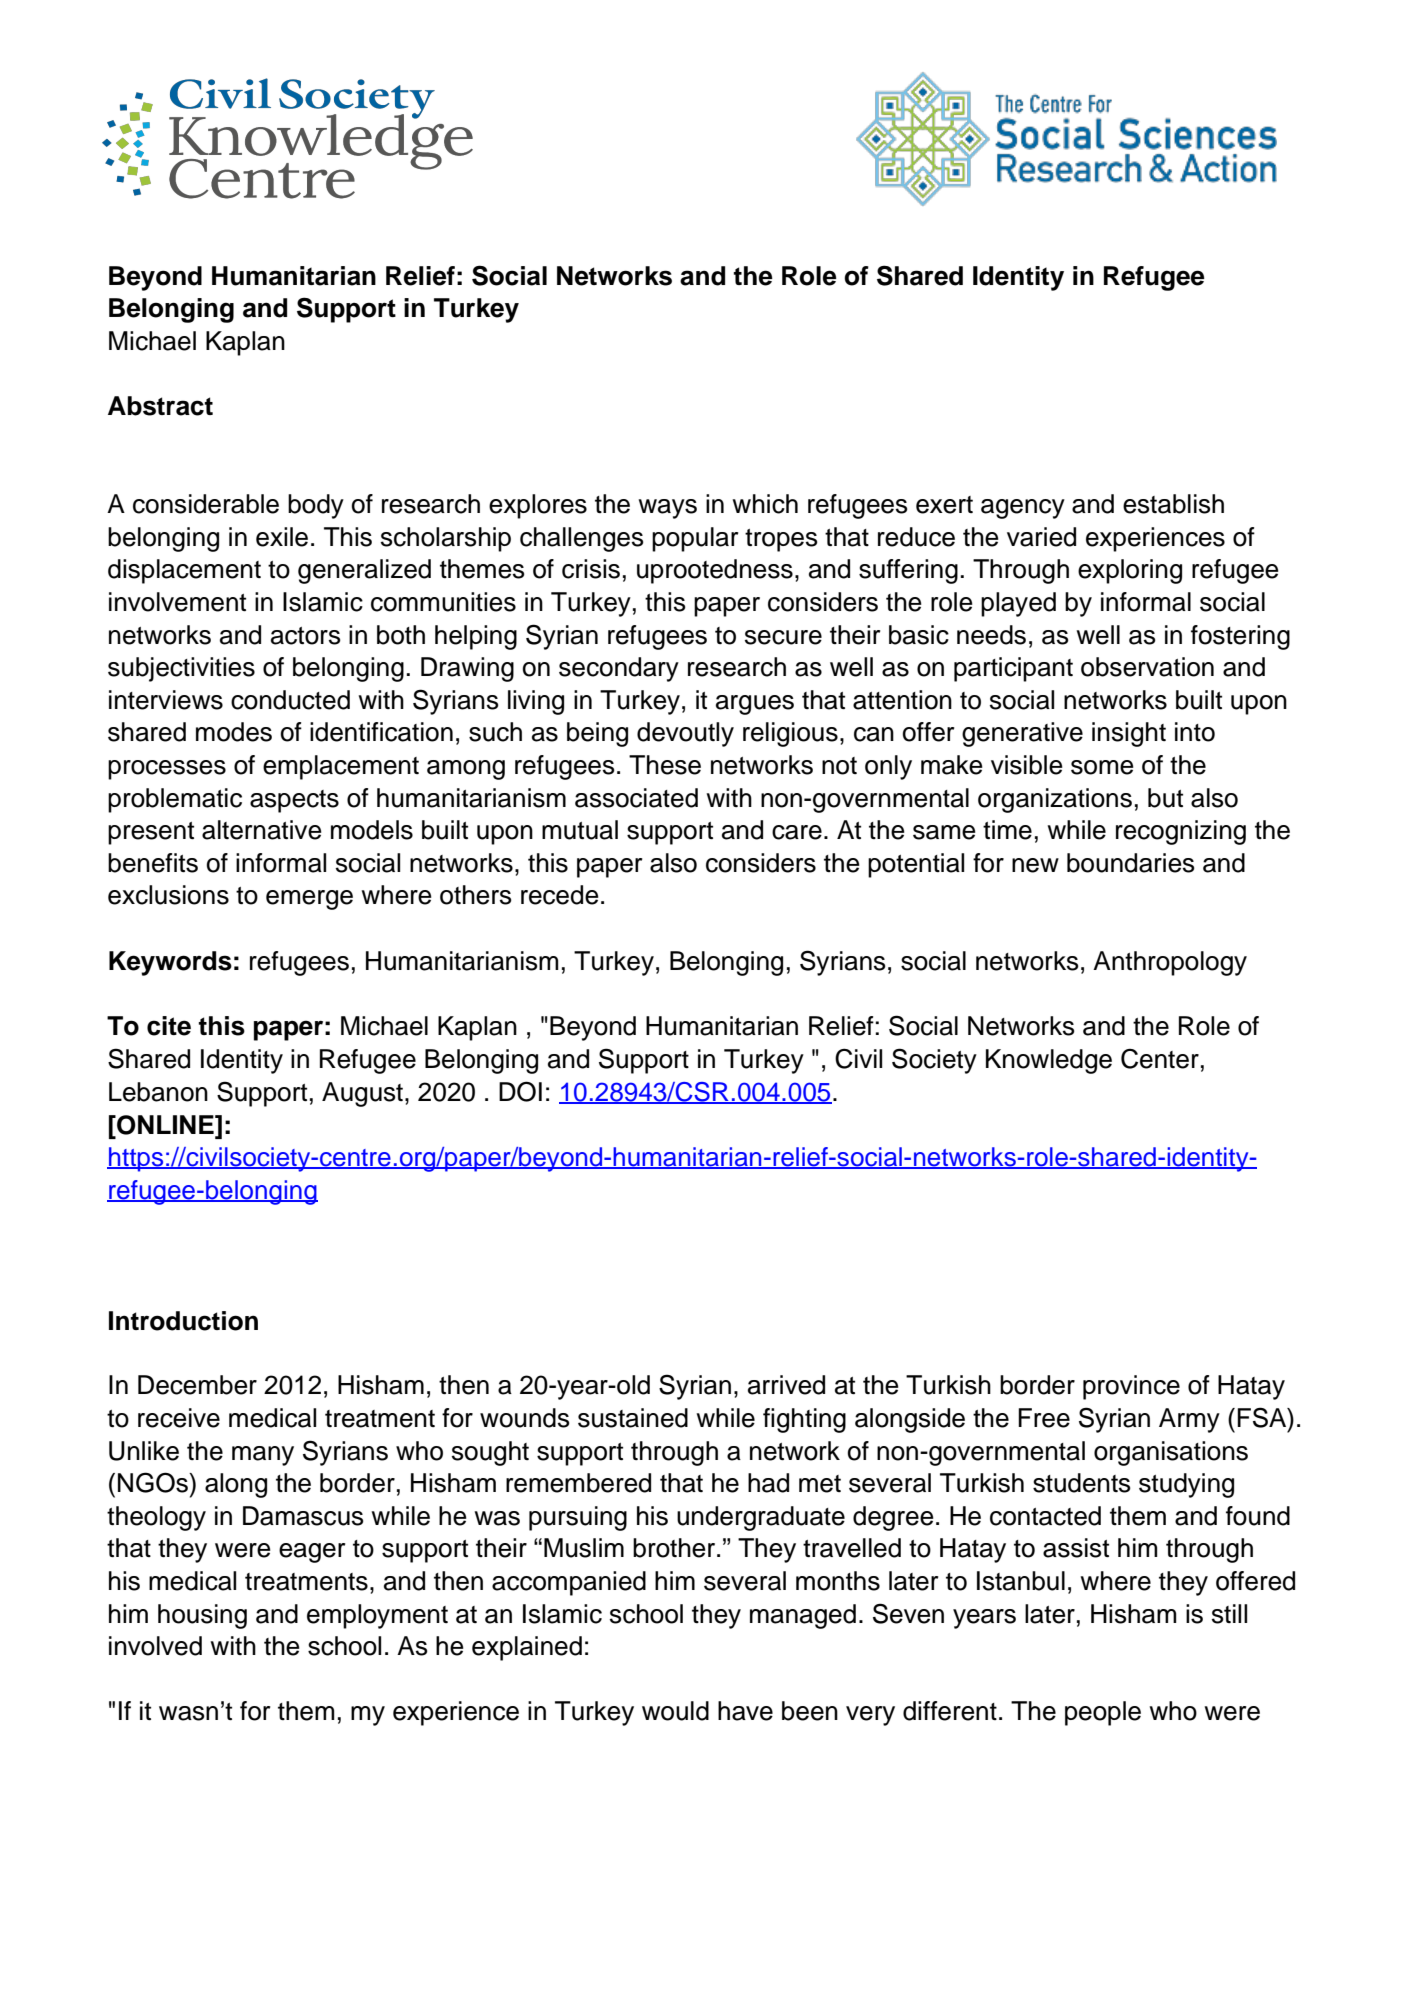  Describe the element at coordinates (675, 1711) in the page. I see `would` at that location.
